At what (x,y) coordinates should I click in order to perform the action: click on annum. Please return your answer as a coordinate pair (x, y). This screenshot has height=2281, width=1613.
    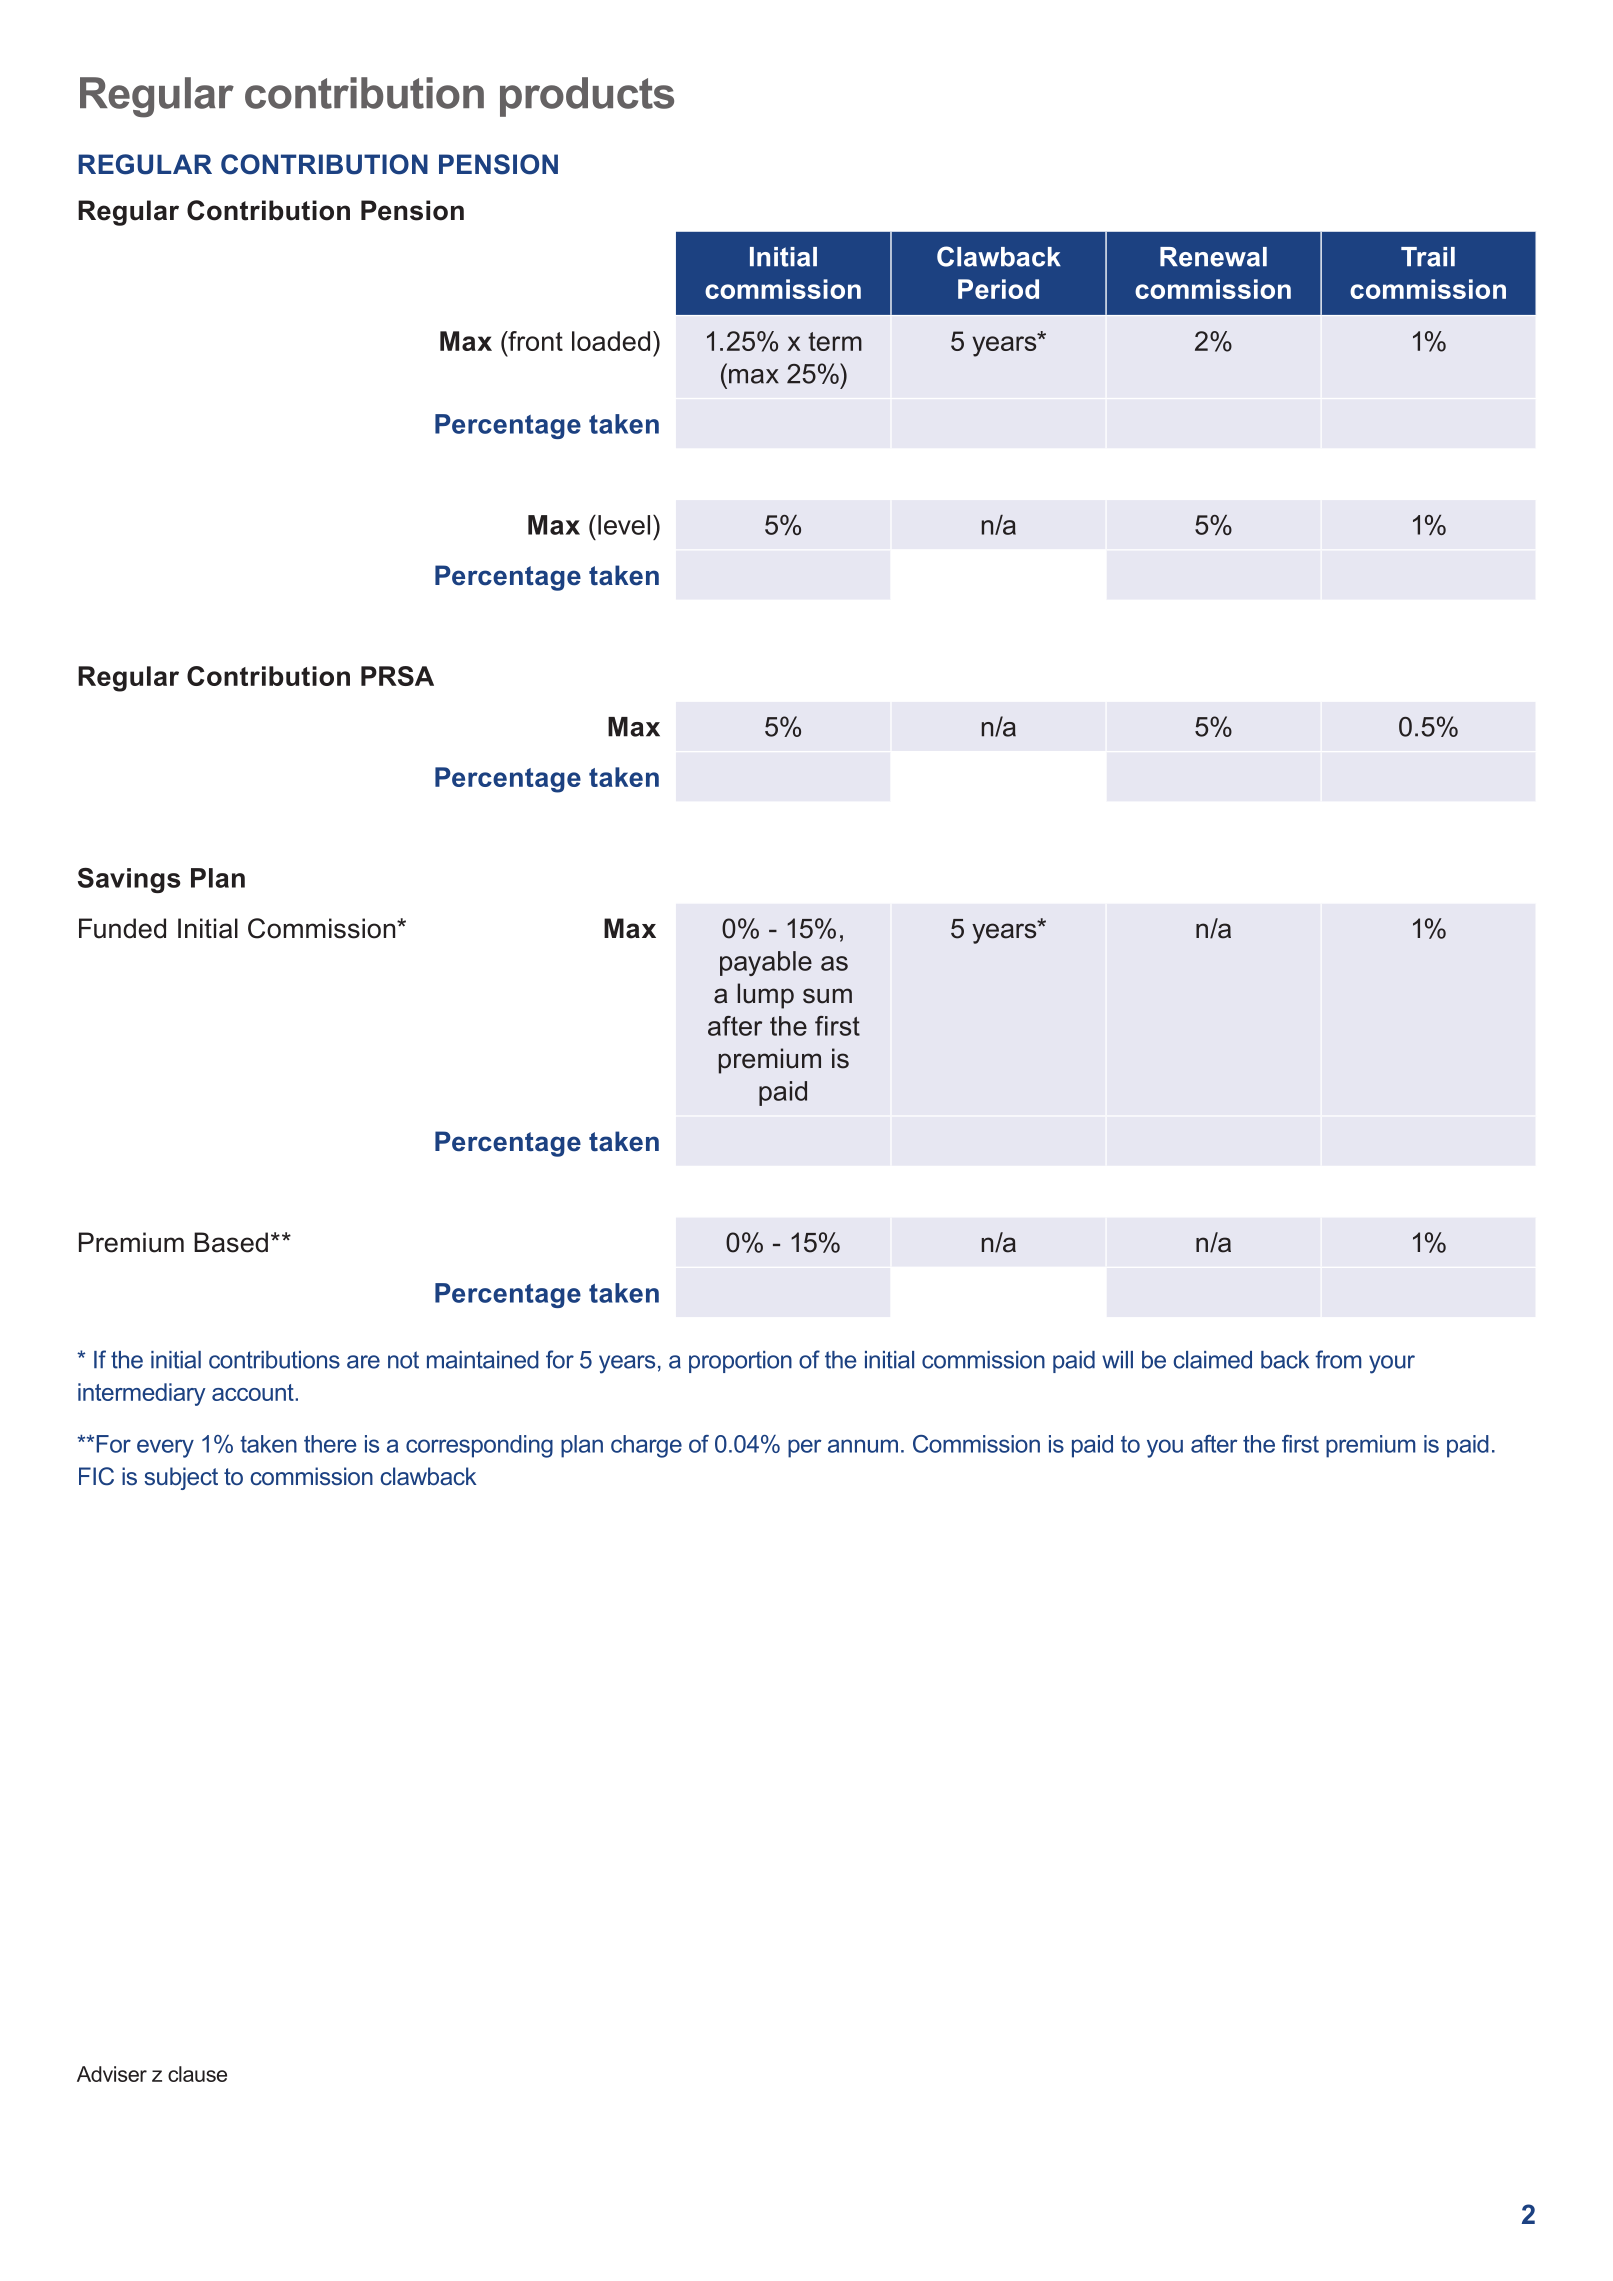
    Looking at the image, I should click on (863, 1446).
